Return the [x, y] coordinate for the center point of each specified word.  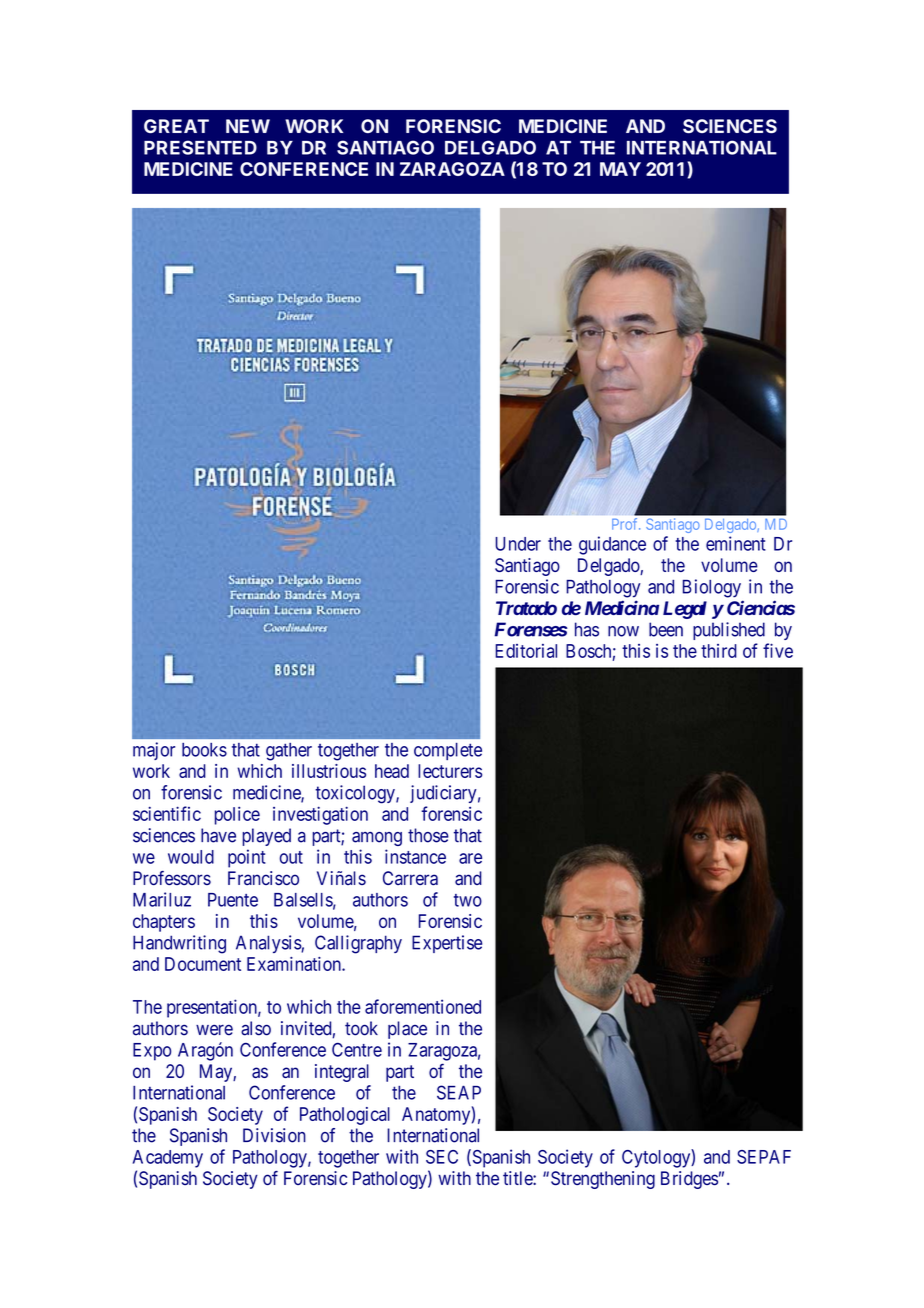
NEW [248, 126]
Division [274, 1135]
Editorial [526, 651]
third [719, 651]
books [204, 750]
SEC [442, 1157]
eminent [736, 543]
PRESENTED [200, 147]
